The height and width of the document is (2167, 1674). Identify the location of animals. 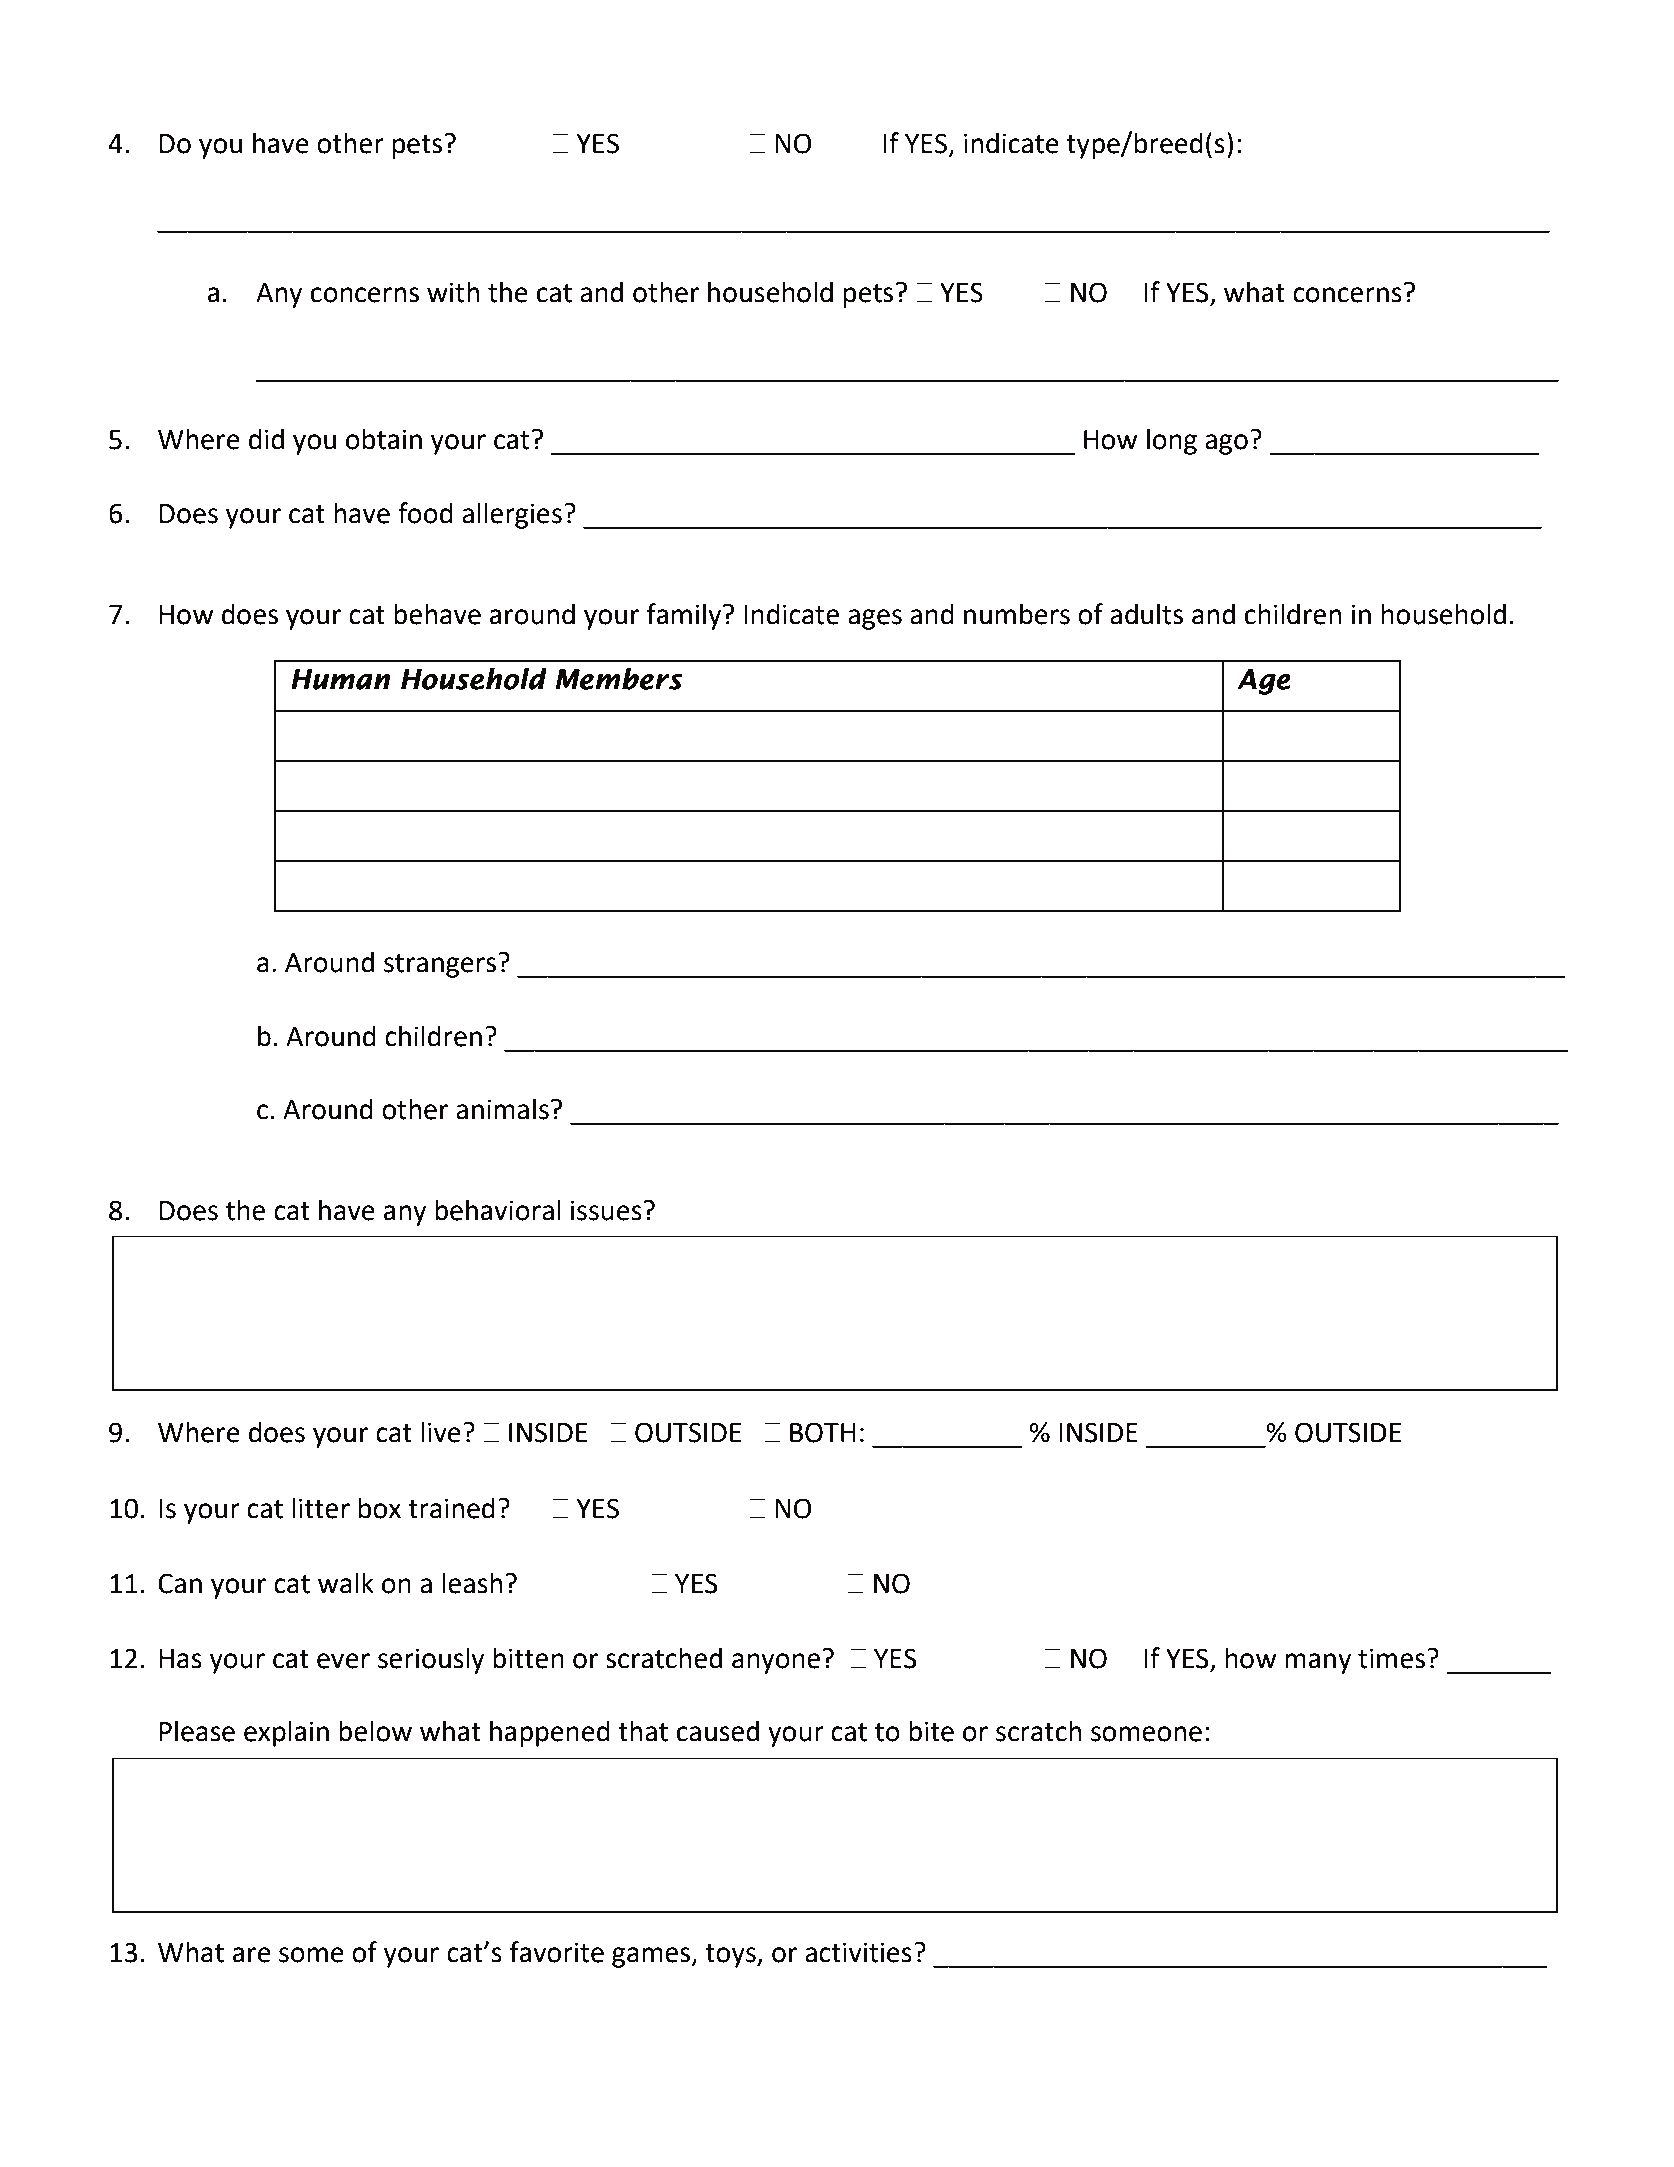
(502, 1109).
